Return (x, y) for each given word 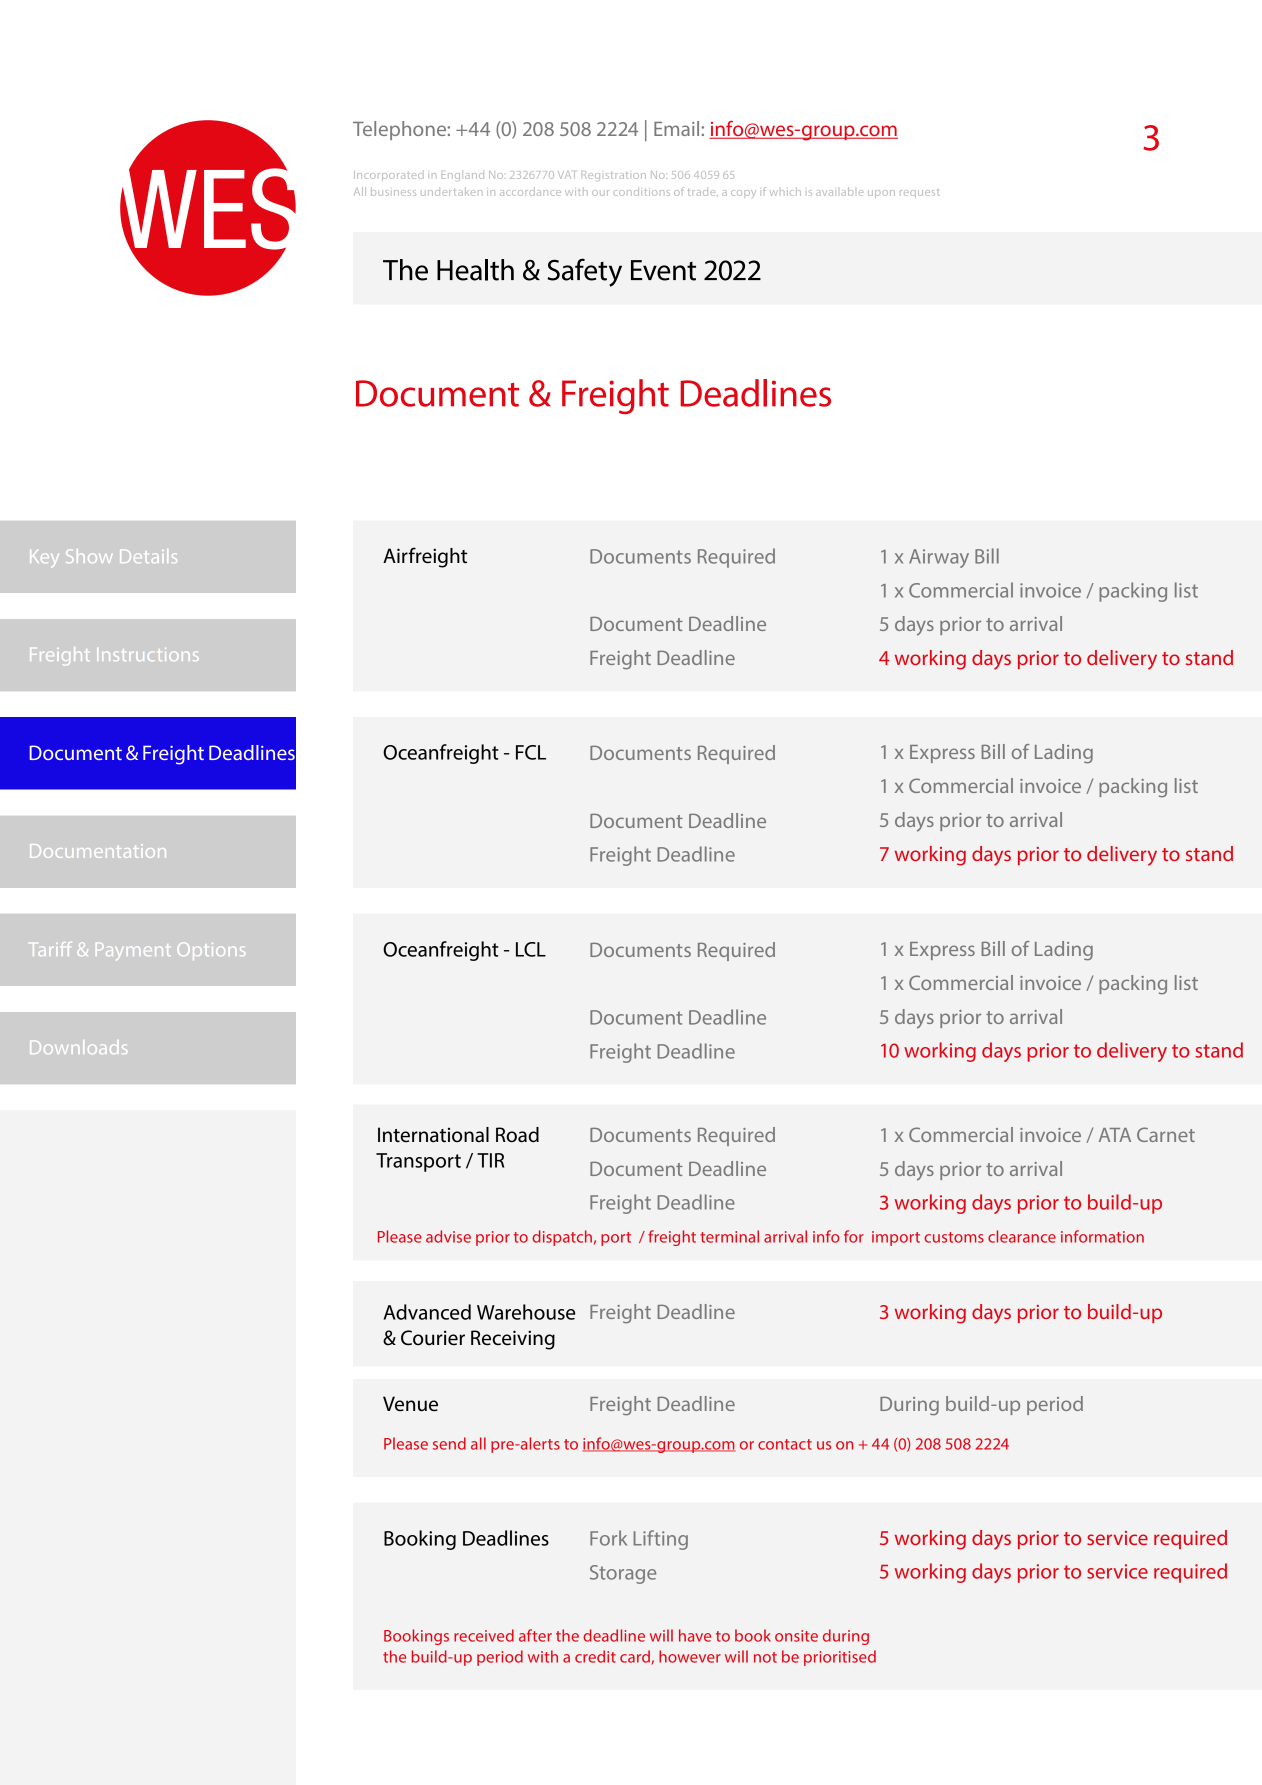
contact (785, 1444)
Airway (939, 558)
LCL (531, 949)
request (919, 194)
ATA (1115, 1135)
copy (743, 194)
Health (475, 270)
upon (881, 194)
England (463, 176)
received (484, 1635)
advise (448, 1236)
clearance (1022, 1236)
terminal (729, 1236)
